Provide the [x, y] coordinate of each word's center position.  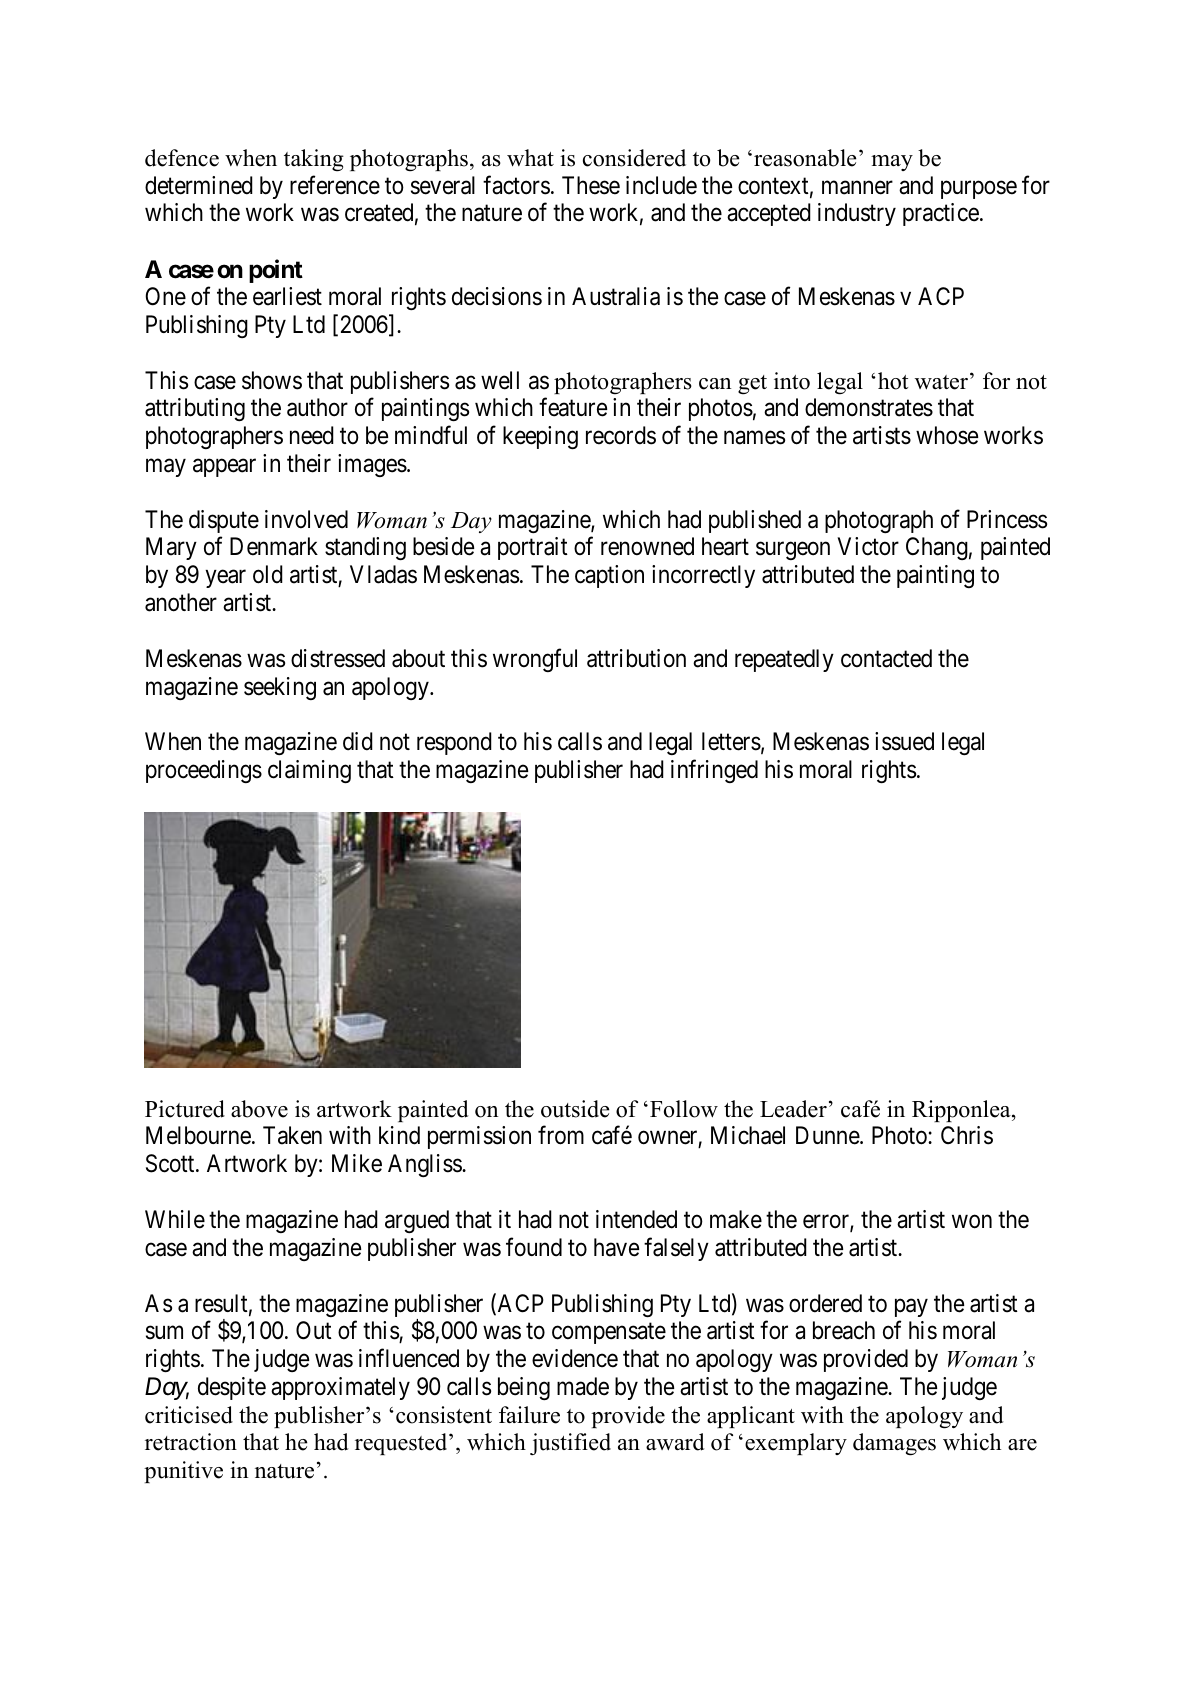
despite [232, 1388]
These [591, 185]
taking [314, 160]
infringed [714, 771]
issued [904, 741]
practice [941, 214]
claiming [309, 771]
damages [894, 1444]
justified [570, 1444]
